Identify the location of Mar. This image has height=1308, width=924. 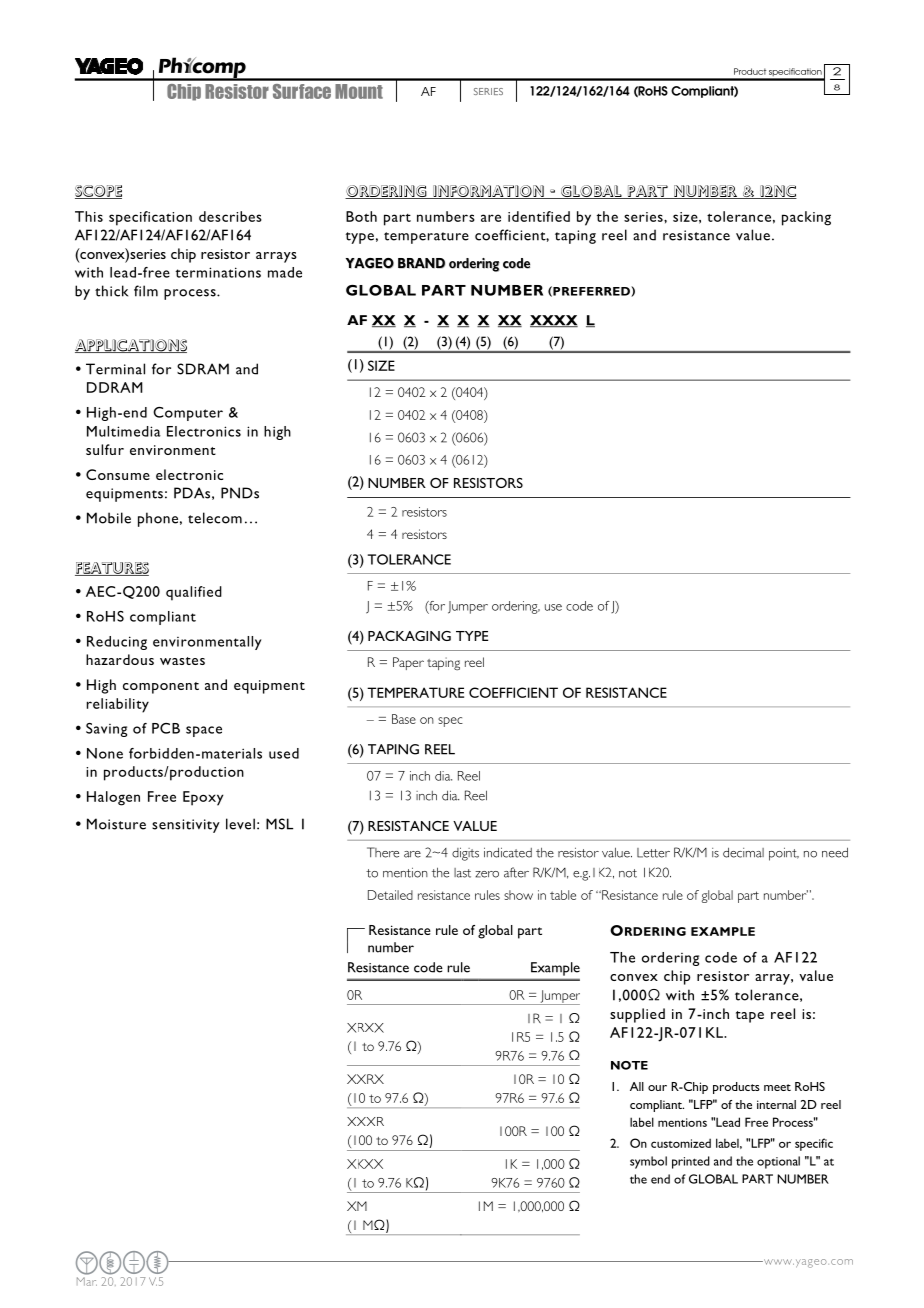
(87, 1281).
